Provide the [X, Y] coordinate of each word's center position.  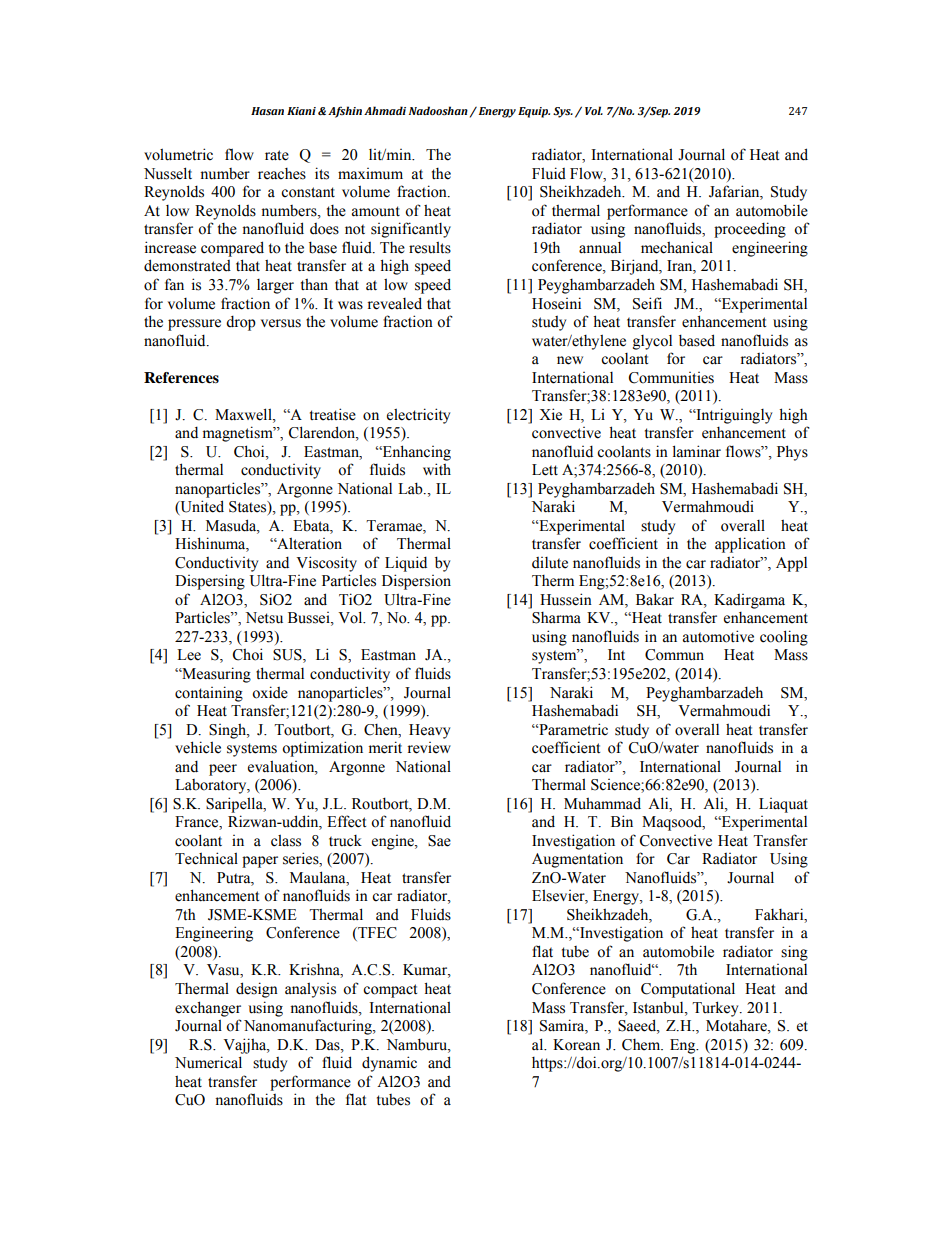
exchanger [208, 1009]
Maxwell [244, 414]
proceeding [750, 230]
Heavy [430, 731]
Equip [534, 112]
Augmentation [577, 860]
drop [241, 323]
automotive [718, 636]
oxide [270, 692]
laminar [697, 451]
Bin [622, 821]
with [437, 469]
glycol [652, 342]
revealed [394, 303]
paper [260, 862]
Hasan [267, 111]
